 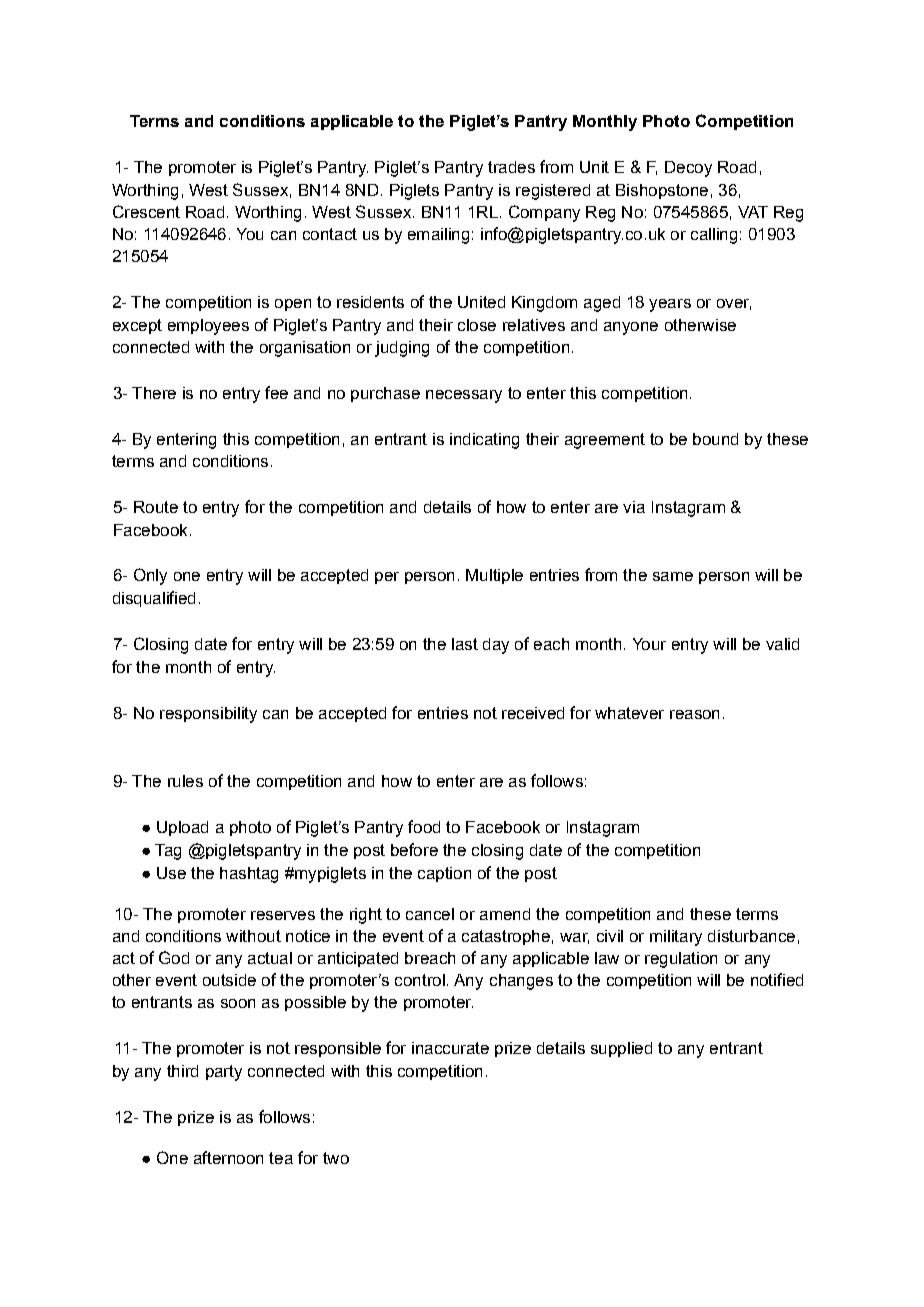 What do you see at coordinates (673, 576) in the image?
I see `same` at bounding box center [673, 576].
